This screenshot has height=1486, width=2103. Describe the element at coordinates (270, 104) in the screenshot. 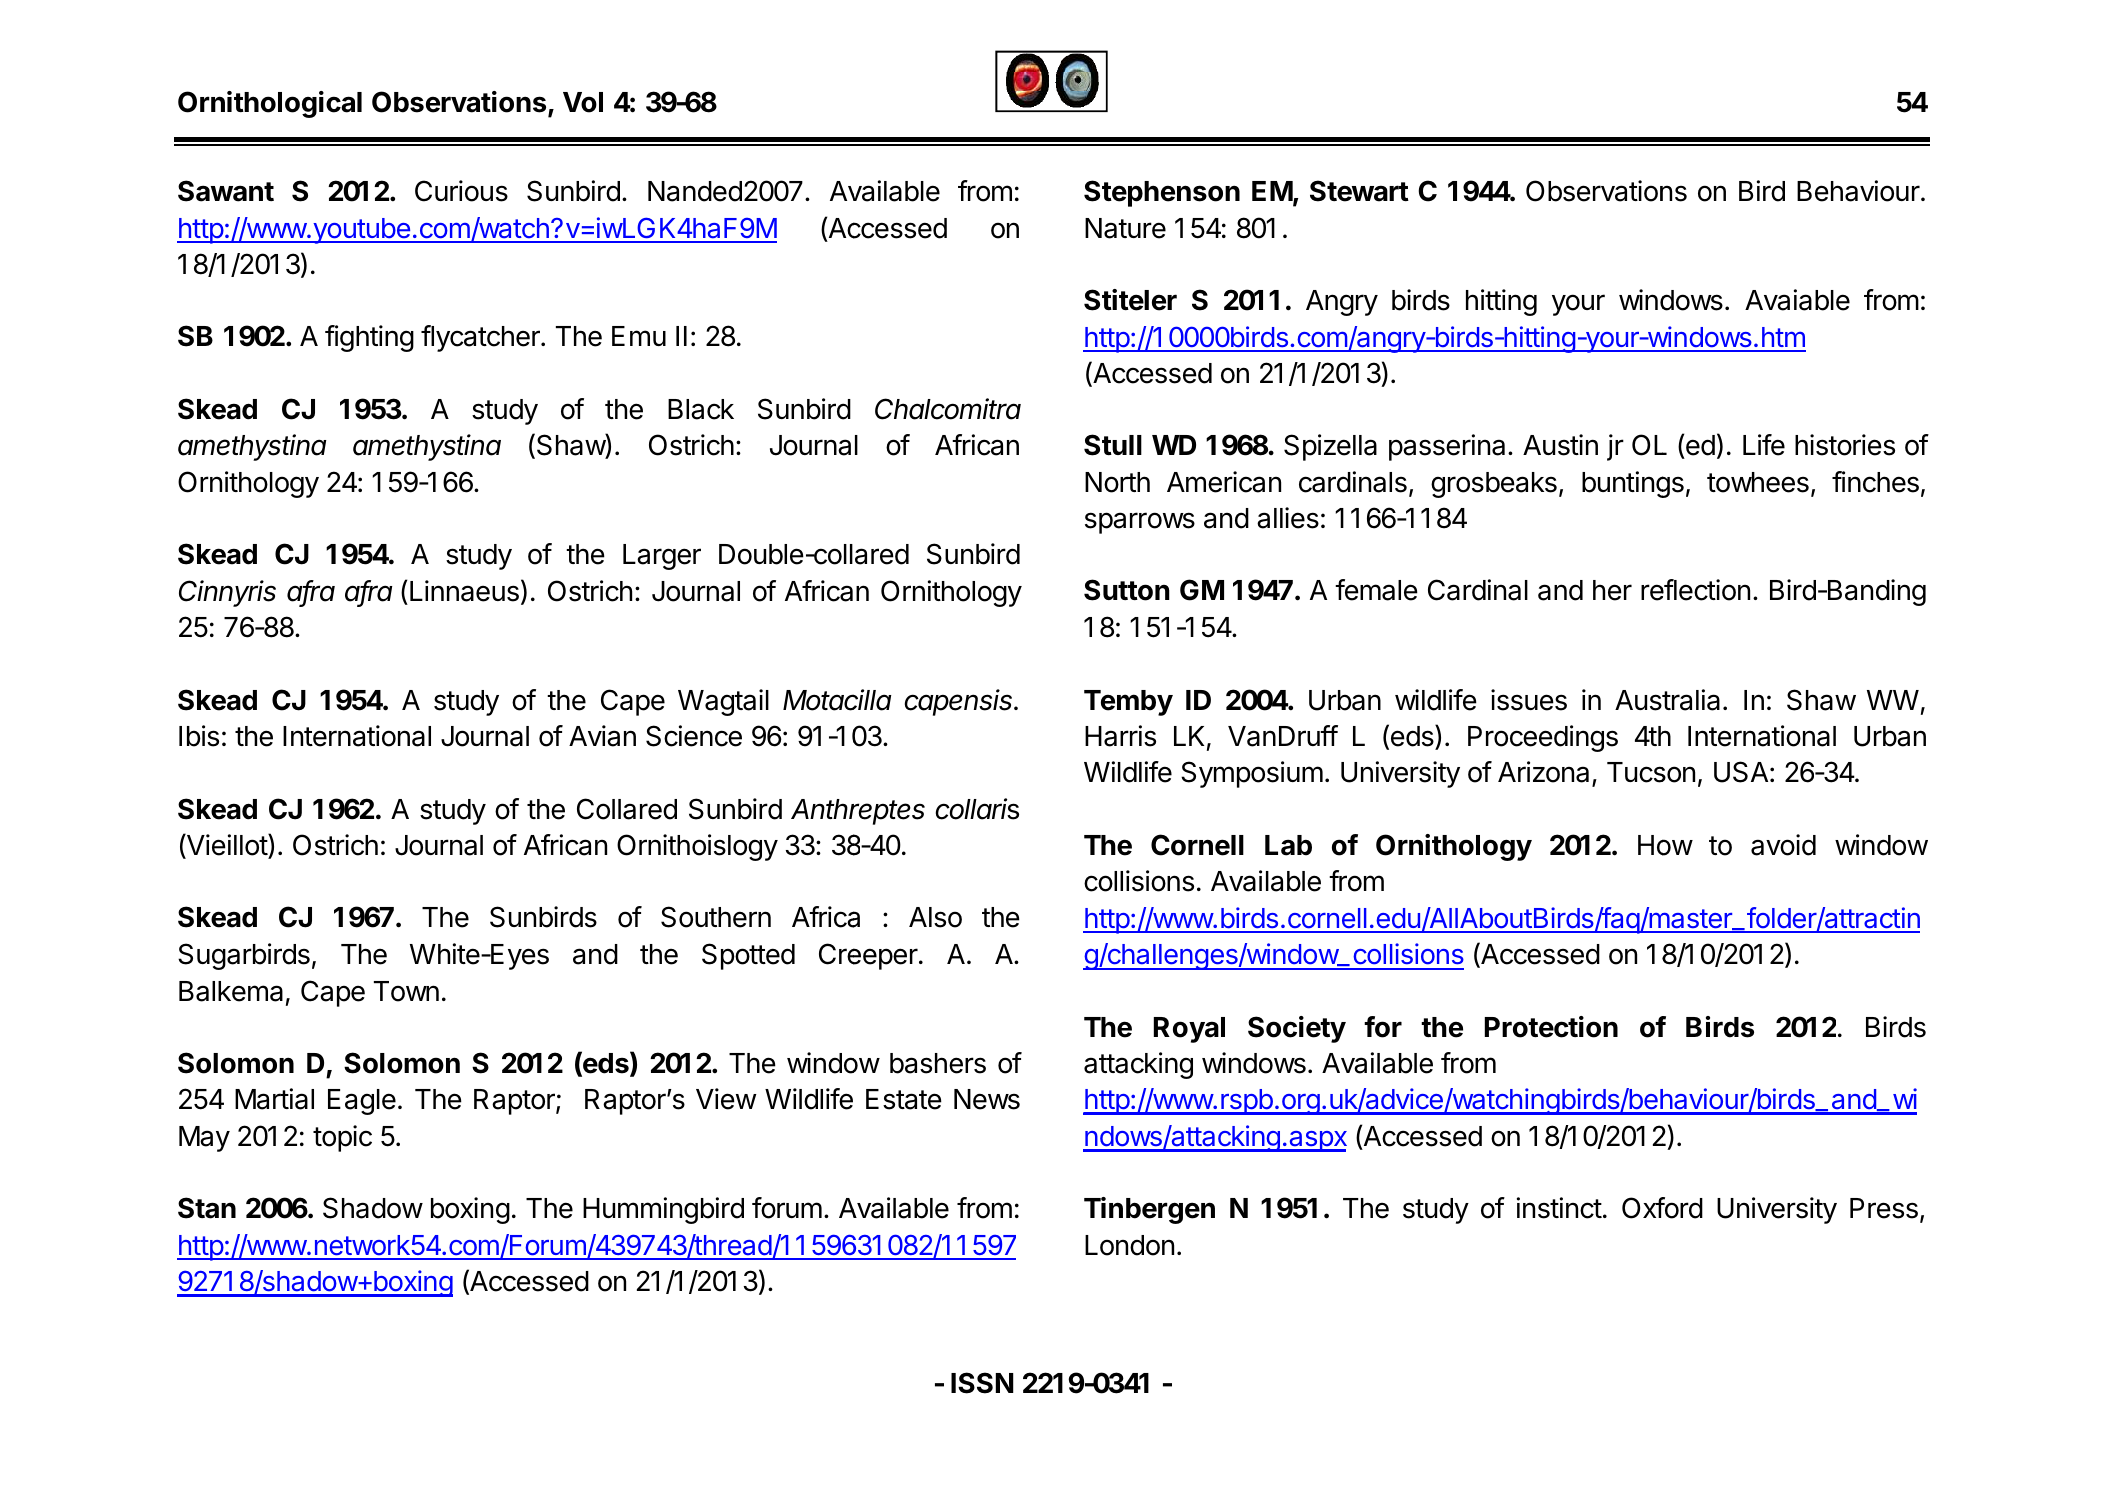

I see `Ornithological` at that location.
